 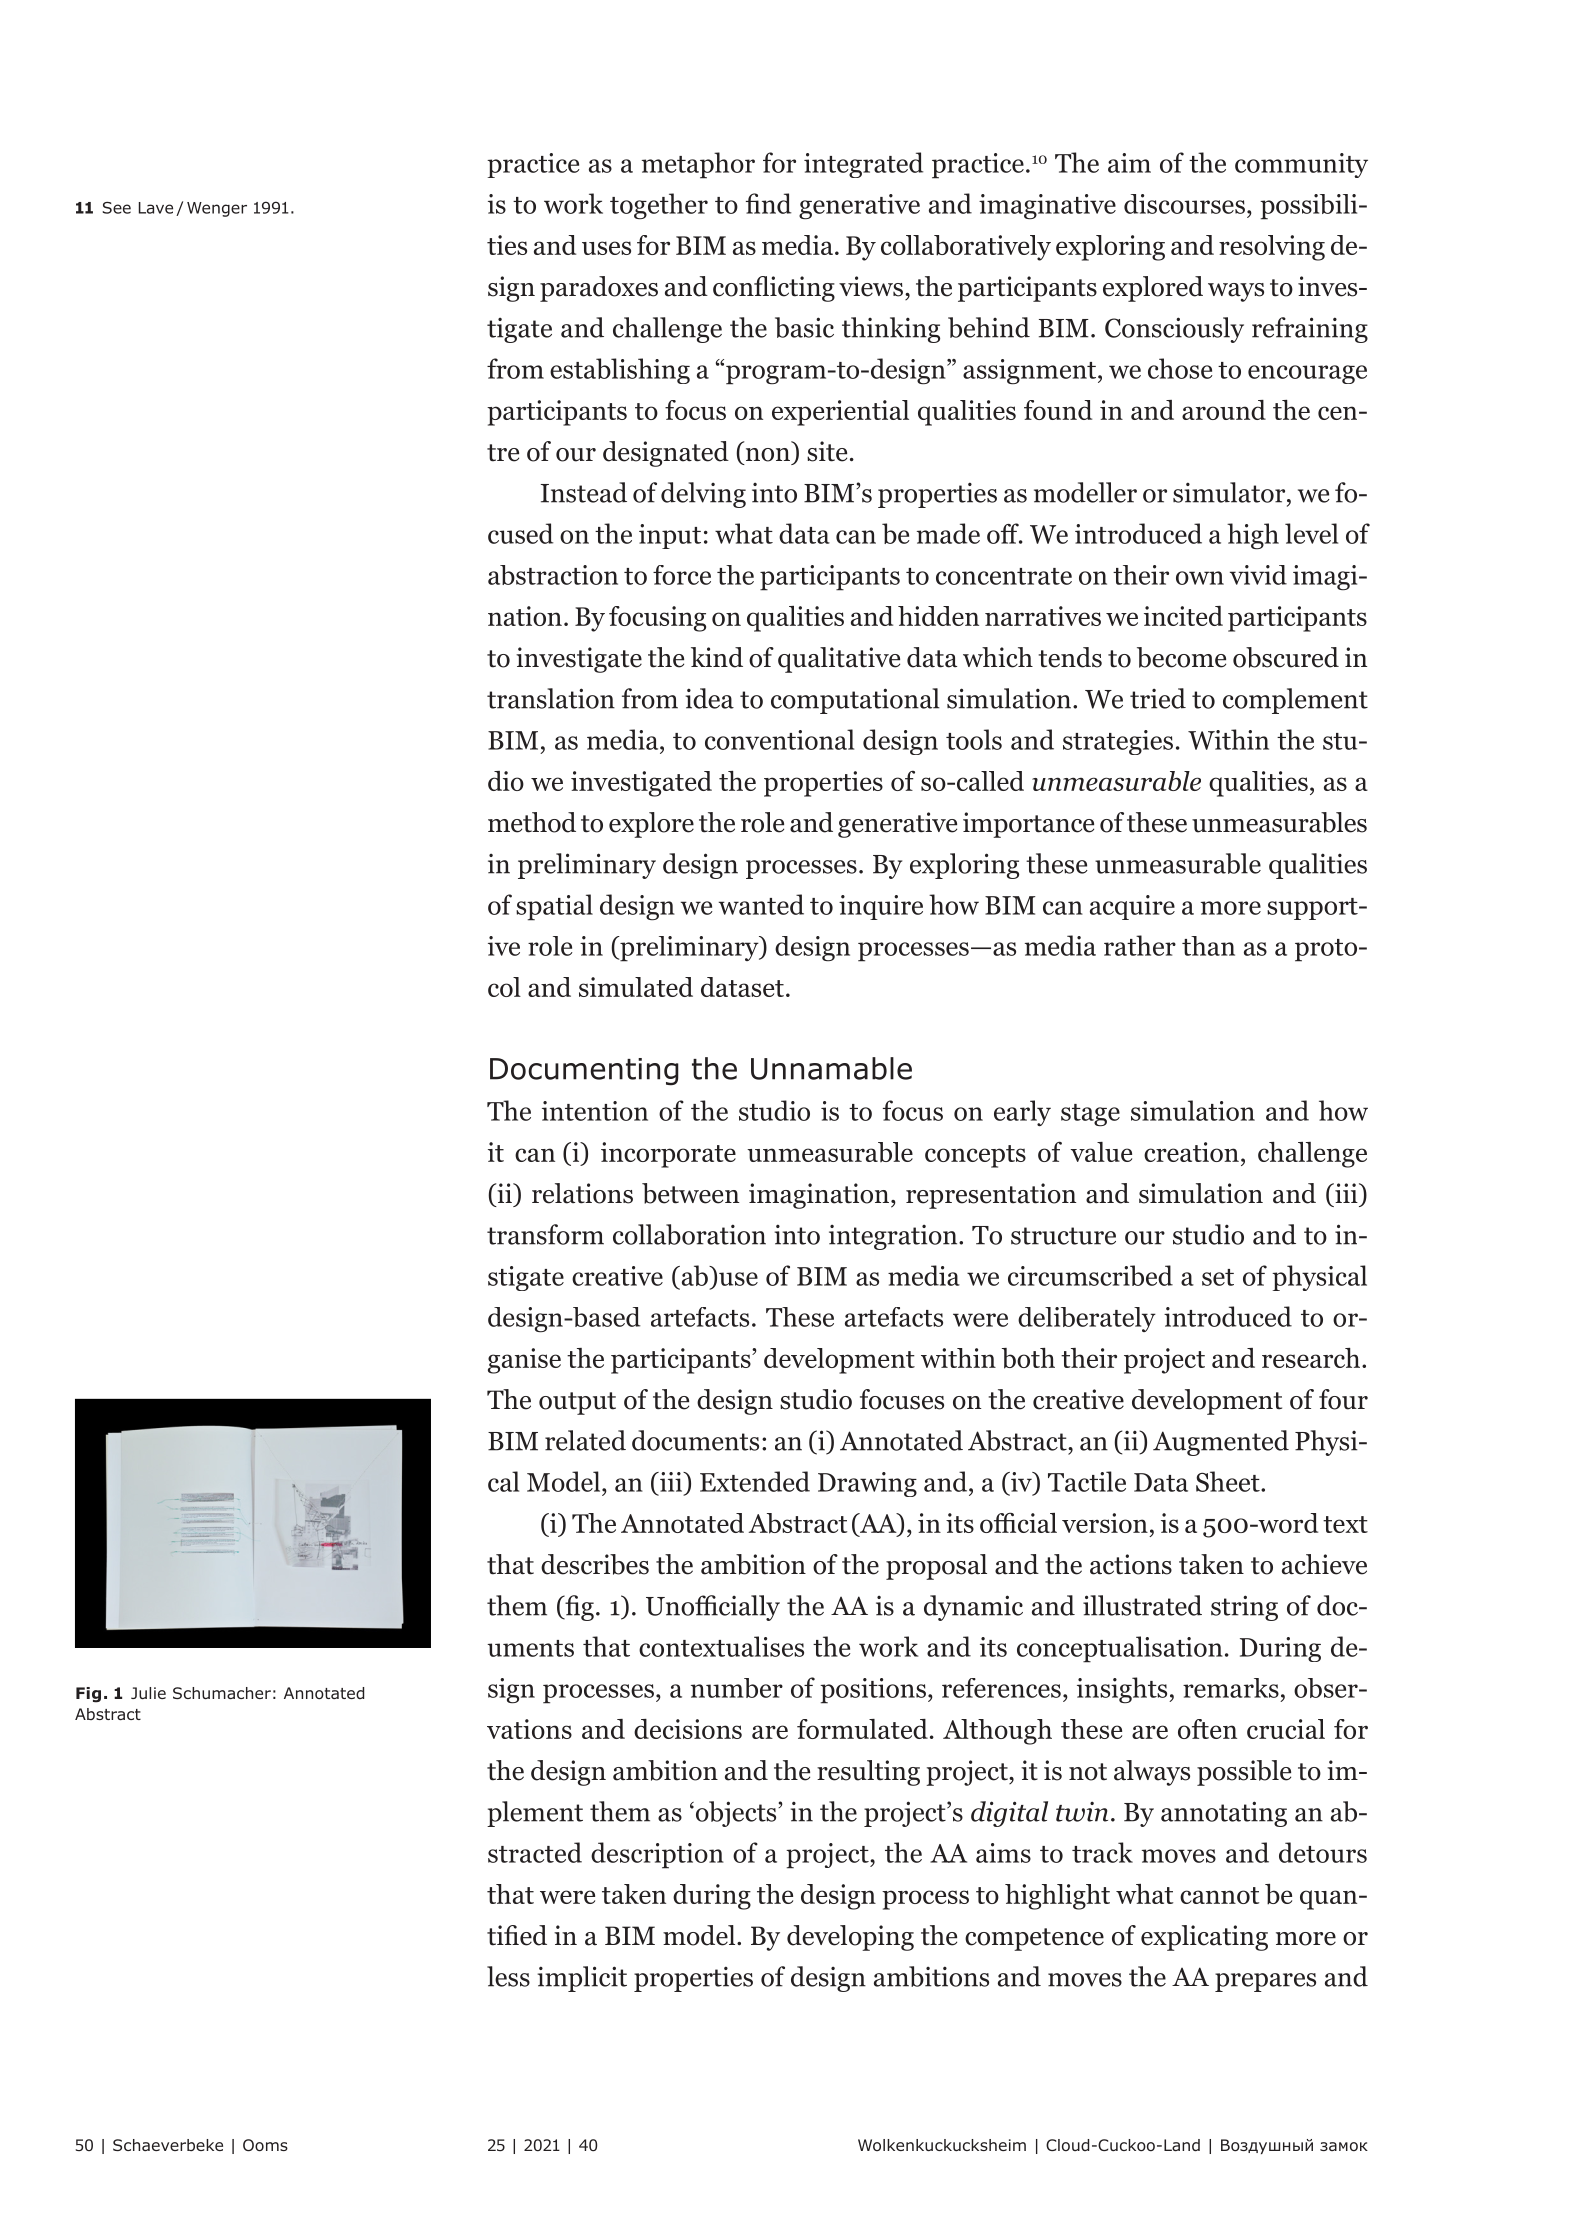 What do you see at coordinates (217, 209) in the image?
I see `Wenger` at bounding box center [217, 209].
